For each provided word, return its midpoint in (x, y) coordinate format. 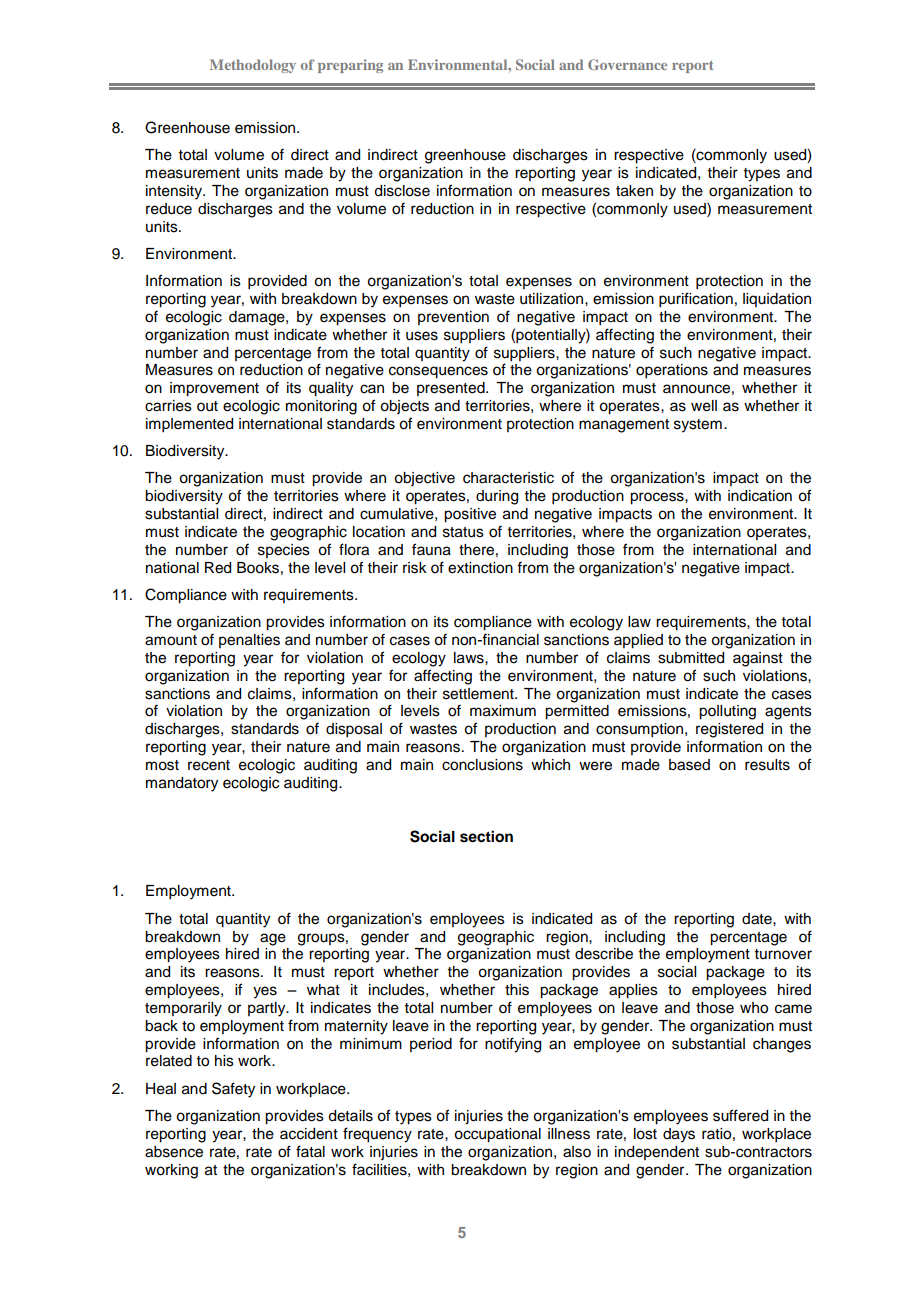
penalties (249, 641)
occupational (497, 1135)
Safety (233, 1090)
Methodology (253, 66)
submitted (691, 658)
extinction (480, 568)
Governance (627, 64)
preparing (350, 66)
